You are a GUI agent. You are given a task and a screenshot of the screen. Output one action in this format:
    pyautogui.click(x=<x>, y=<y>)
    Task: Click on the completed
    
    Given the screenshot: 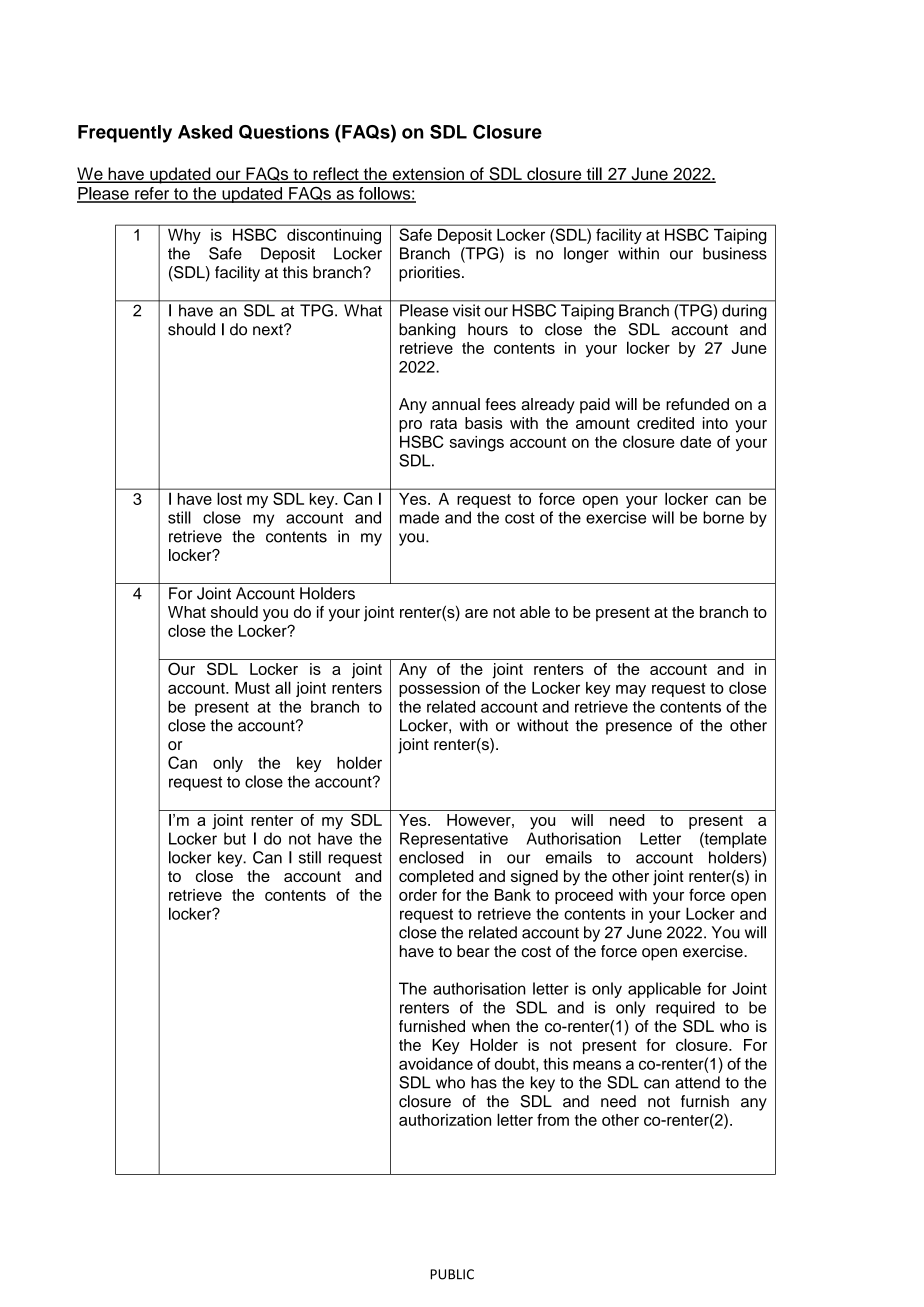 What is the action you would take?
    pyautogui.click(x=436, y=878)
